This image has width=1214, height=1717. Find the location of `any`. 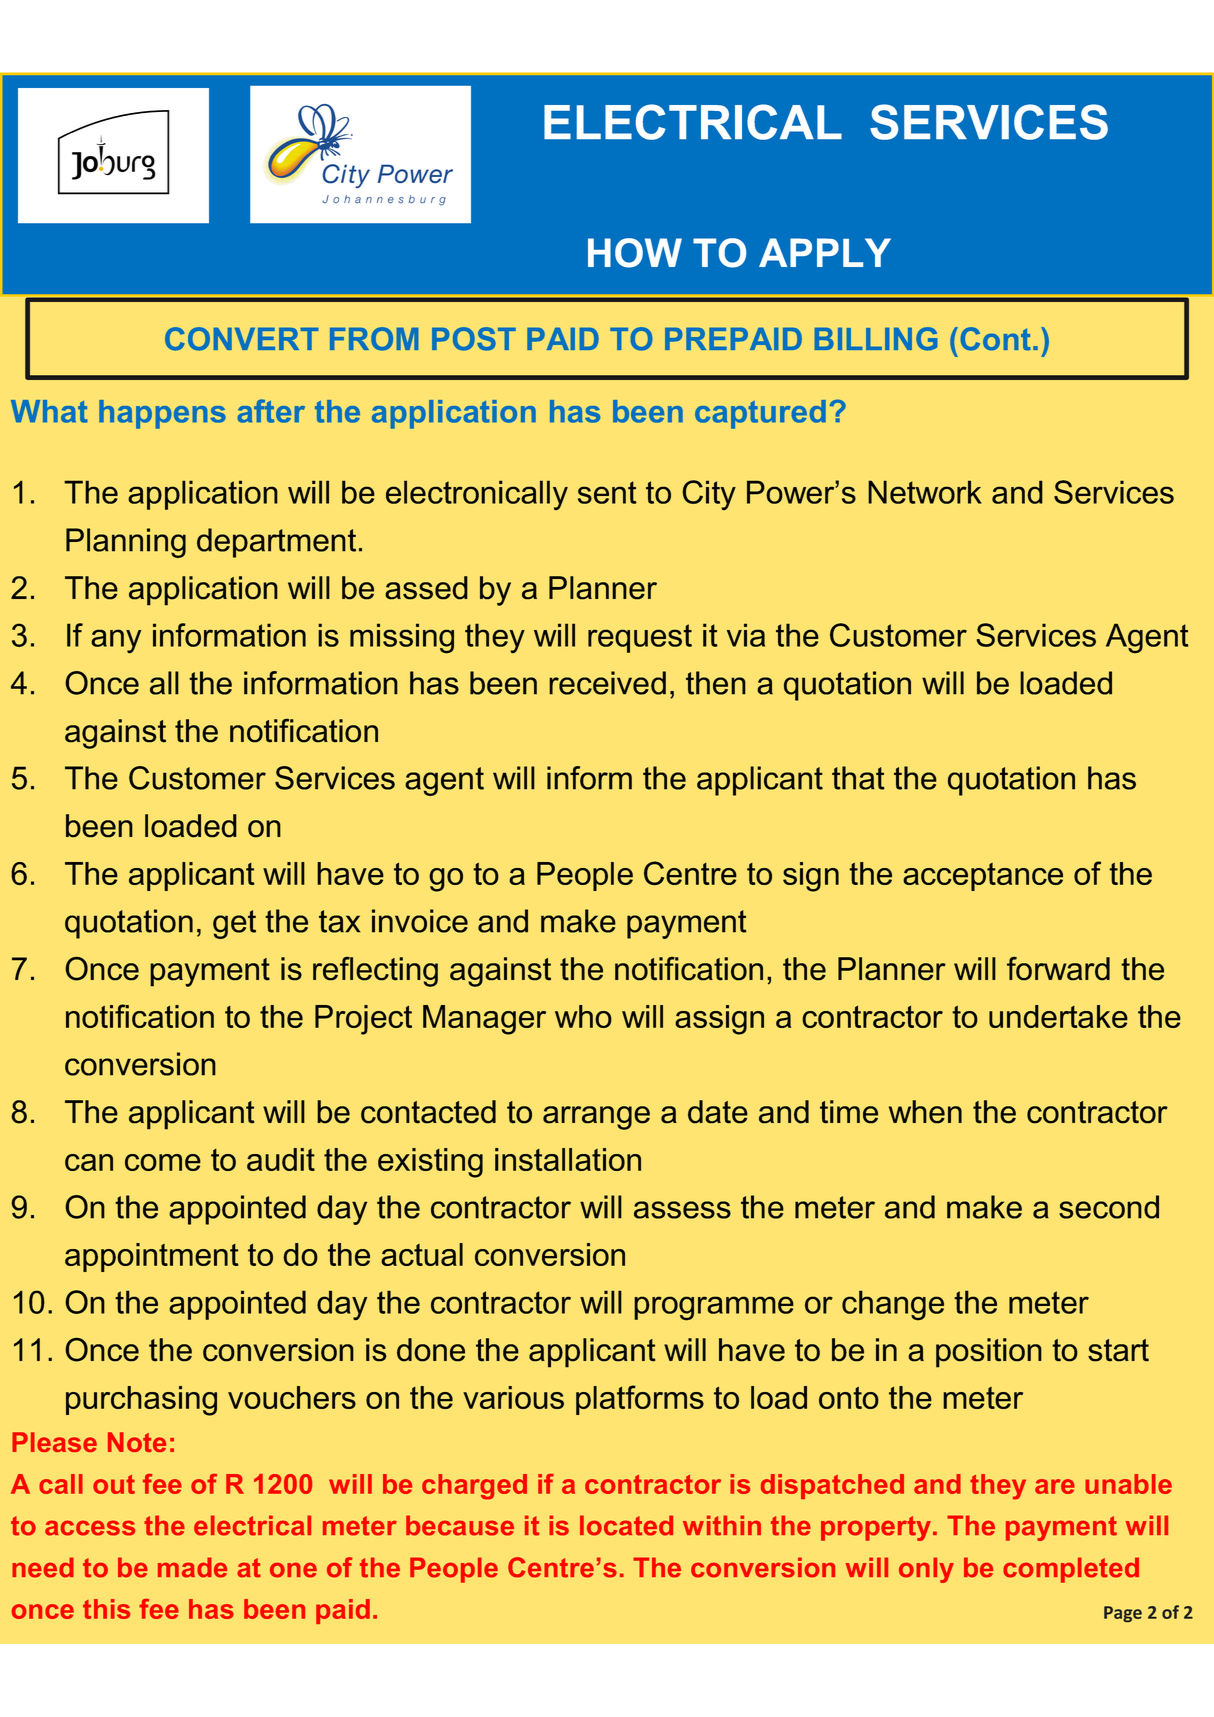

any is located at coordinates (116, 641).
